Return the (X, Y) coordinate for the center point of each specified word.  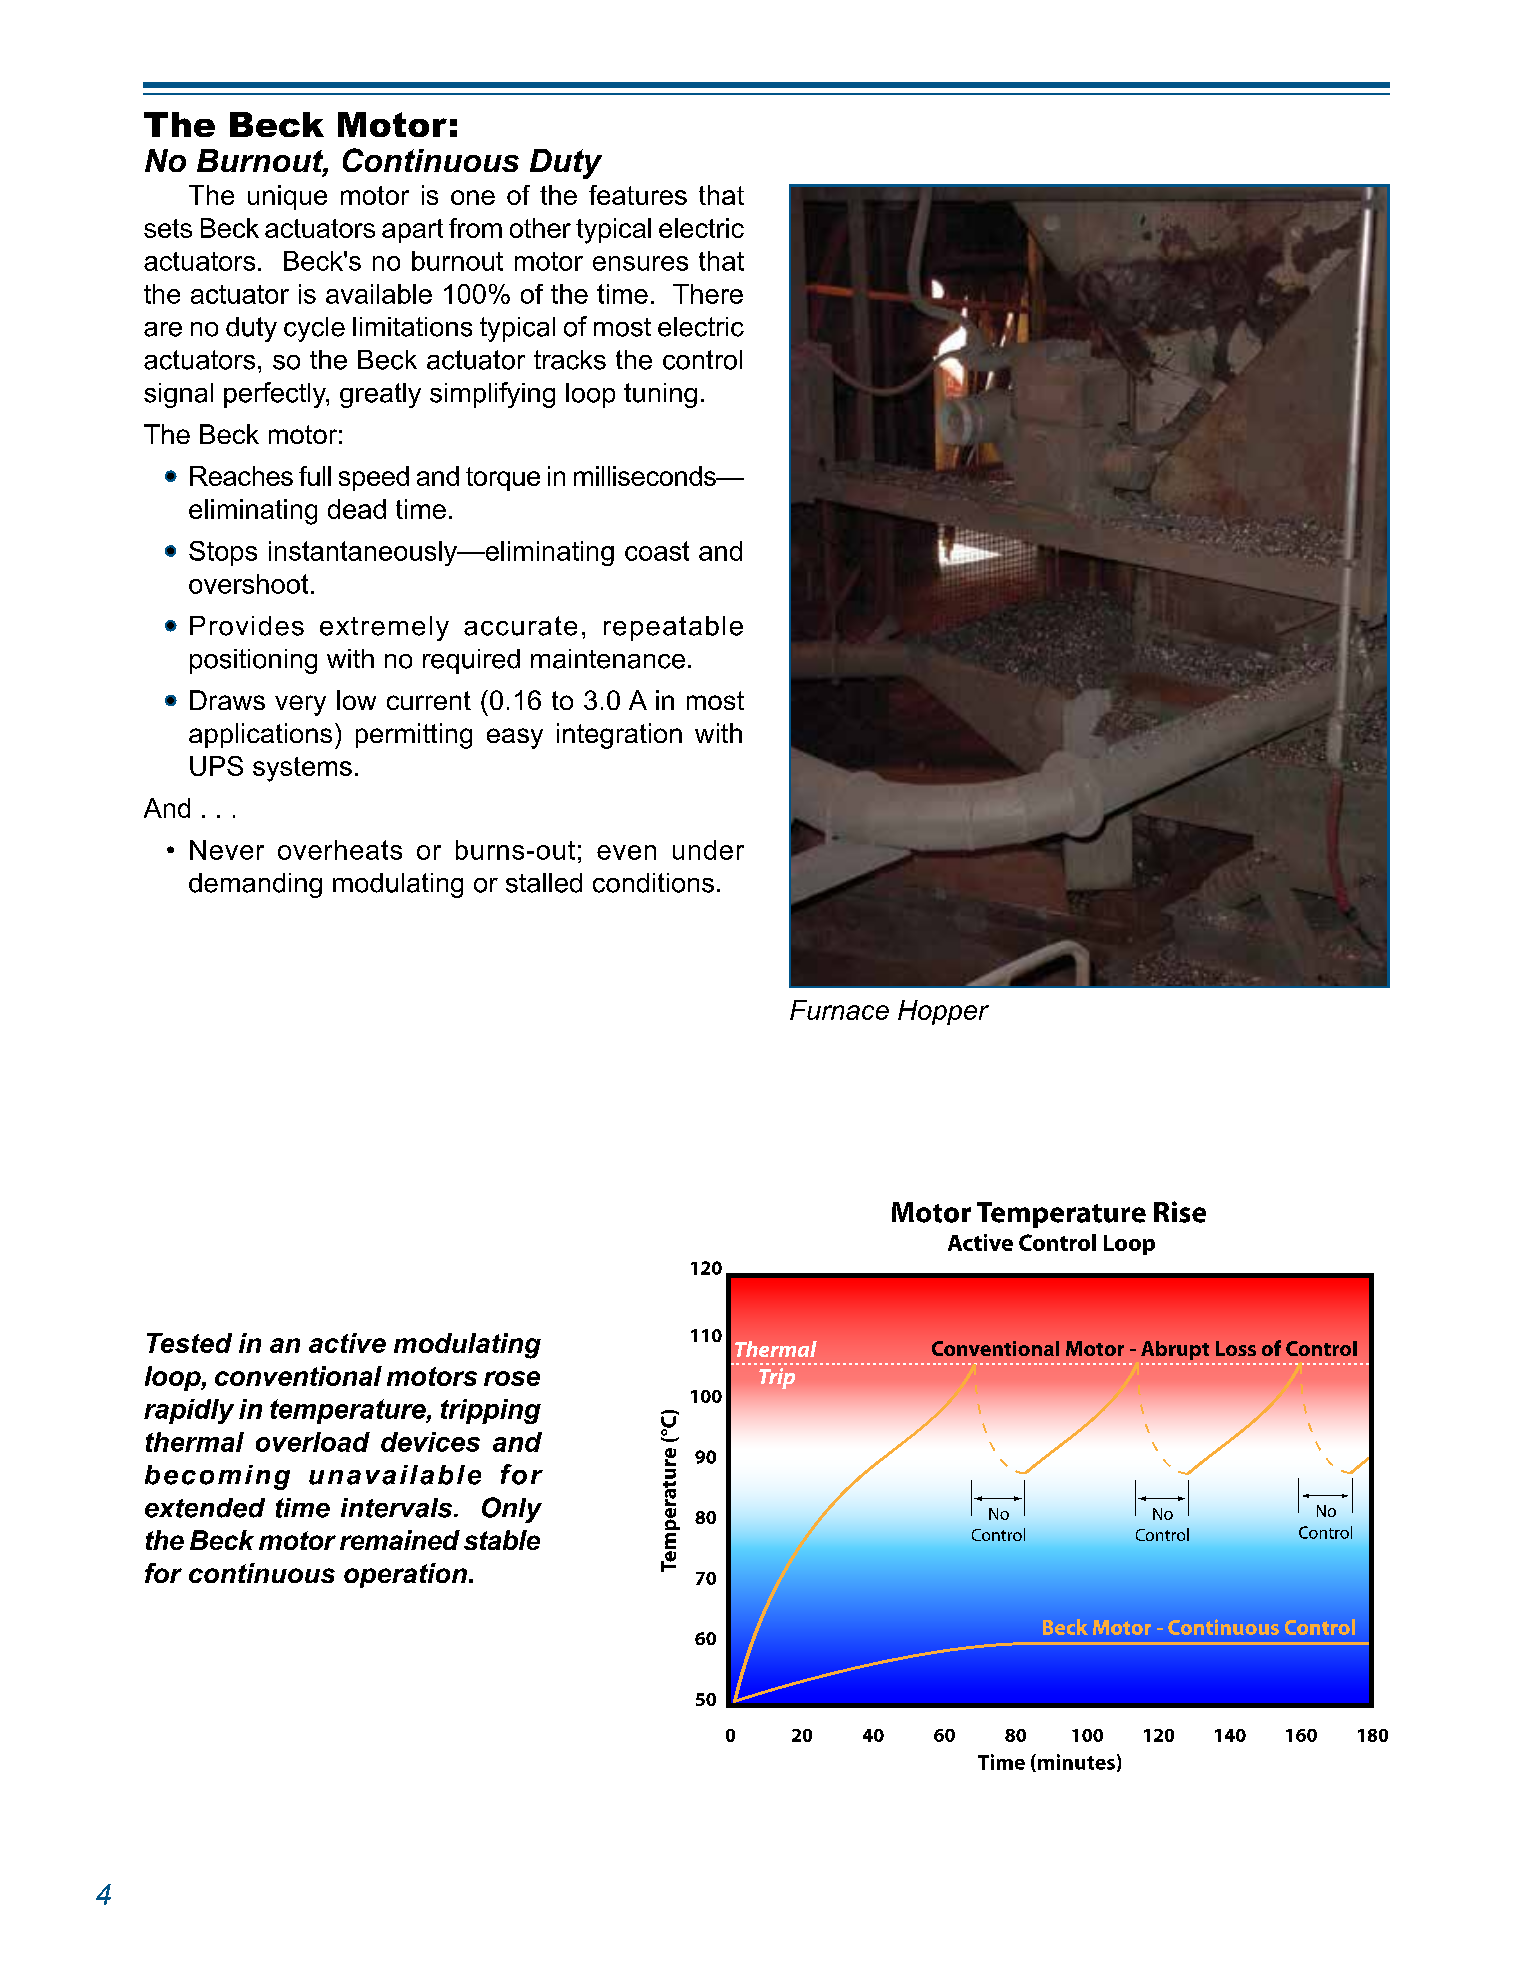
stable (502, 1540)
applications (260, 735)
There (708, 294)
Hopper (943, 1012)
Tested (189, 1343)
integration (619, 736)
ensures (640, 263)
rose (512, 1378)
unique (287, 197)
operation (407, 1575)
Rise (1180, 1212)
